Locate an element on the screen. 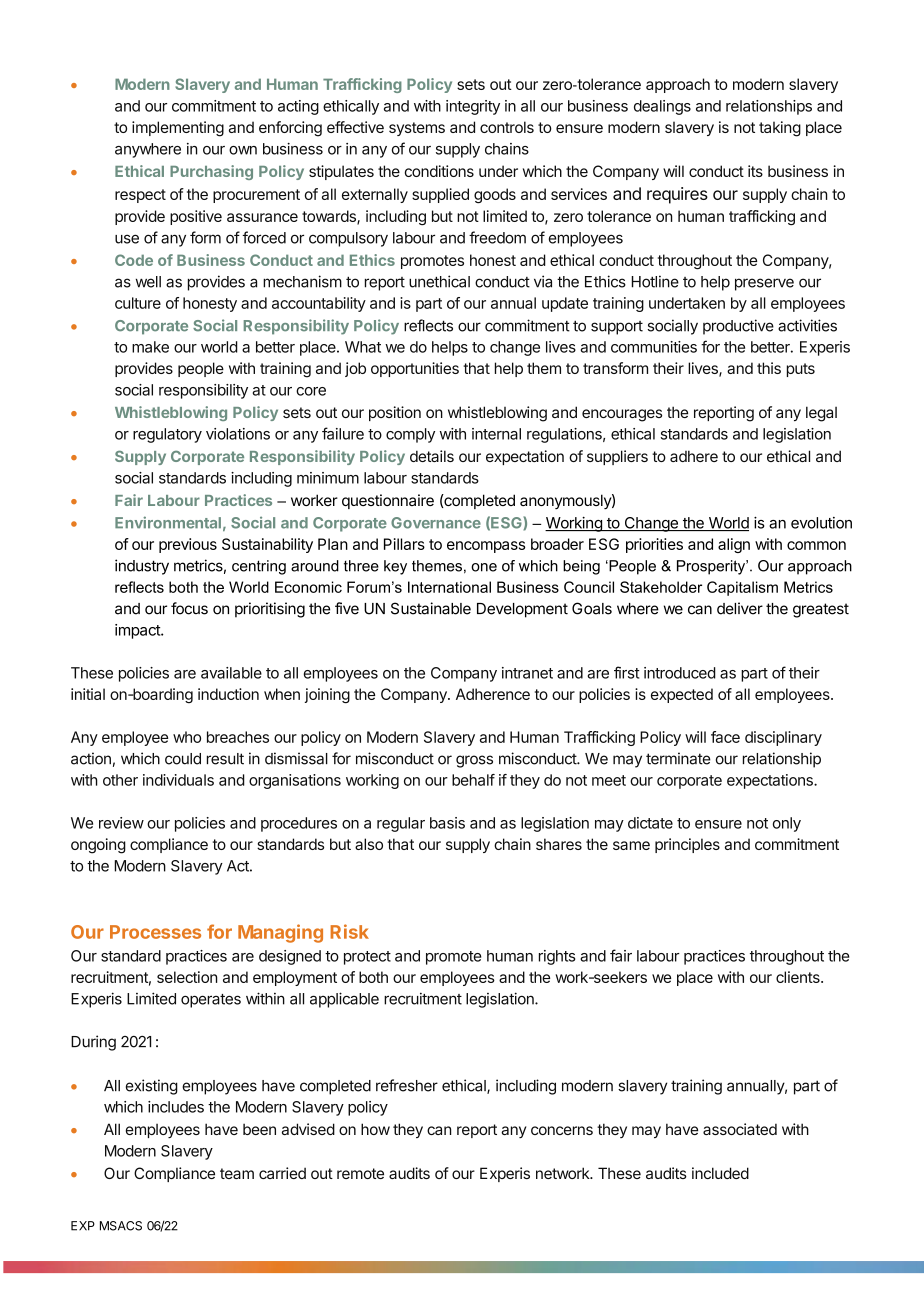  this is located at coordinates (769, 368).
